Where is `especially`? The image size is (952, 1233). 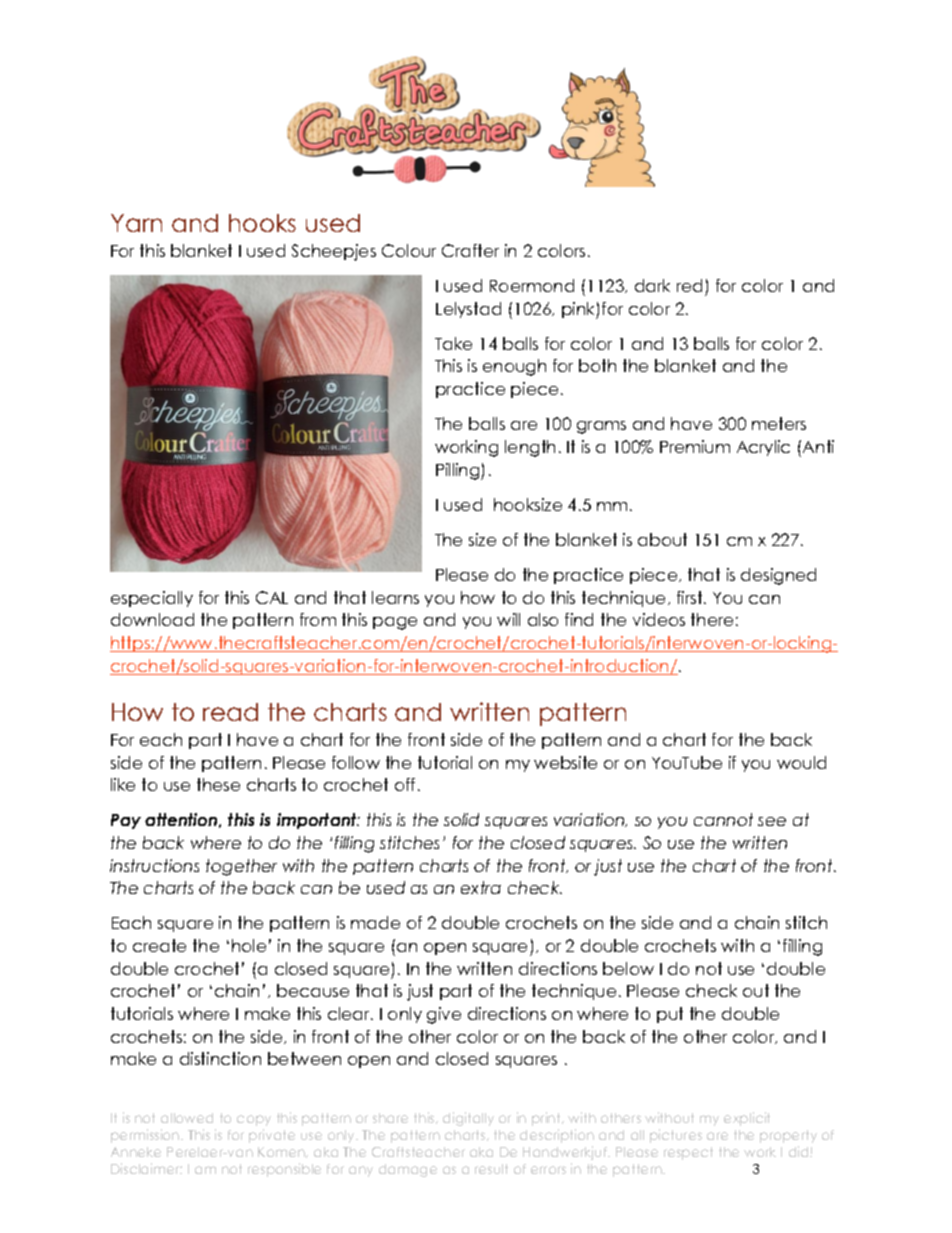
especially is located at coordinates (152, 599).
